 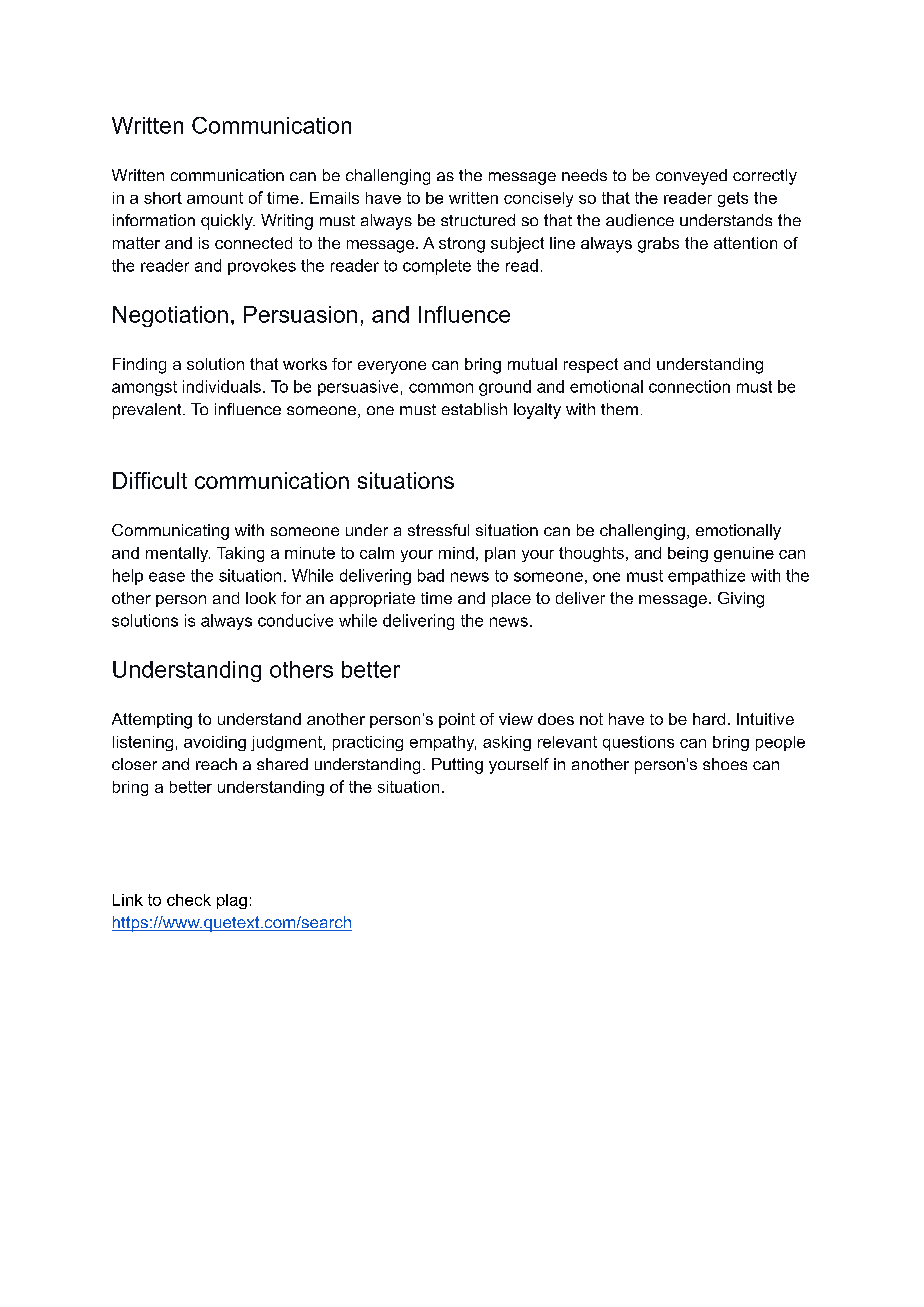 What do you see at coordinates (438, 530) in the screenshot?
I see `stressful` at bounding box center [438, 530].
